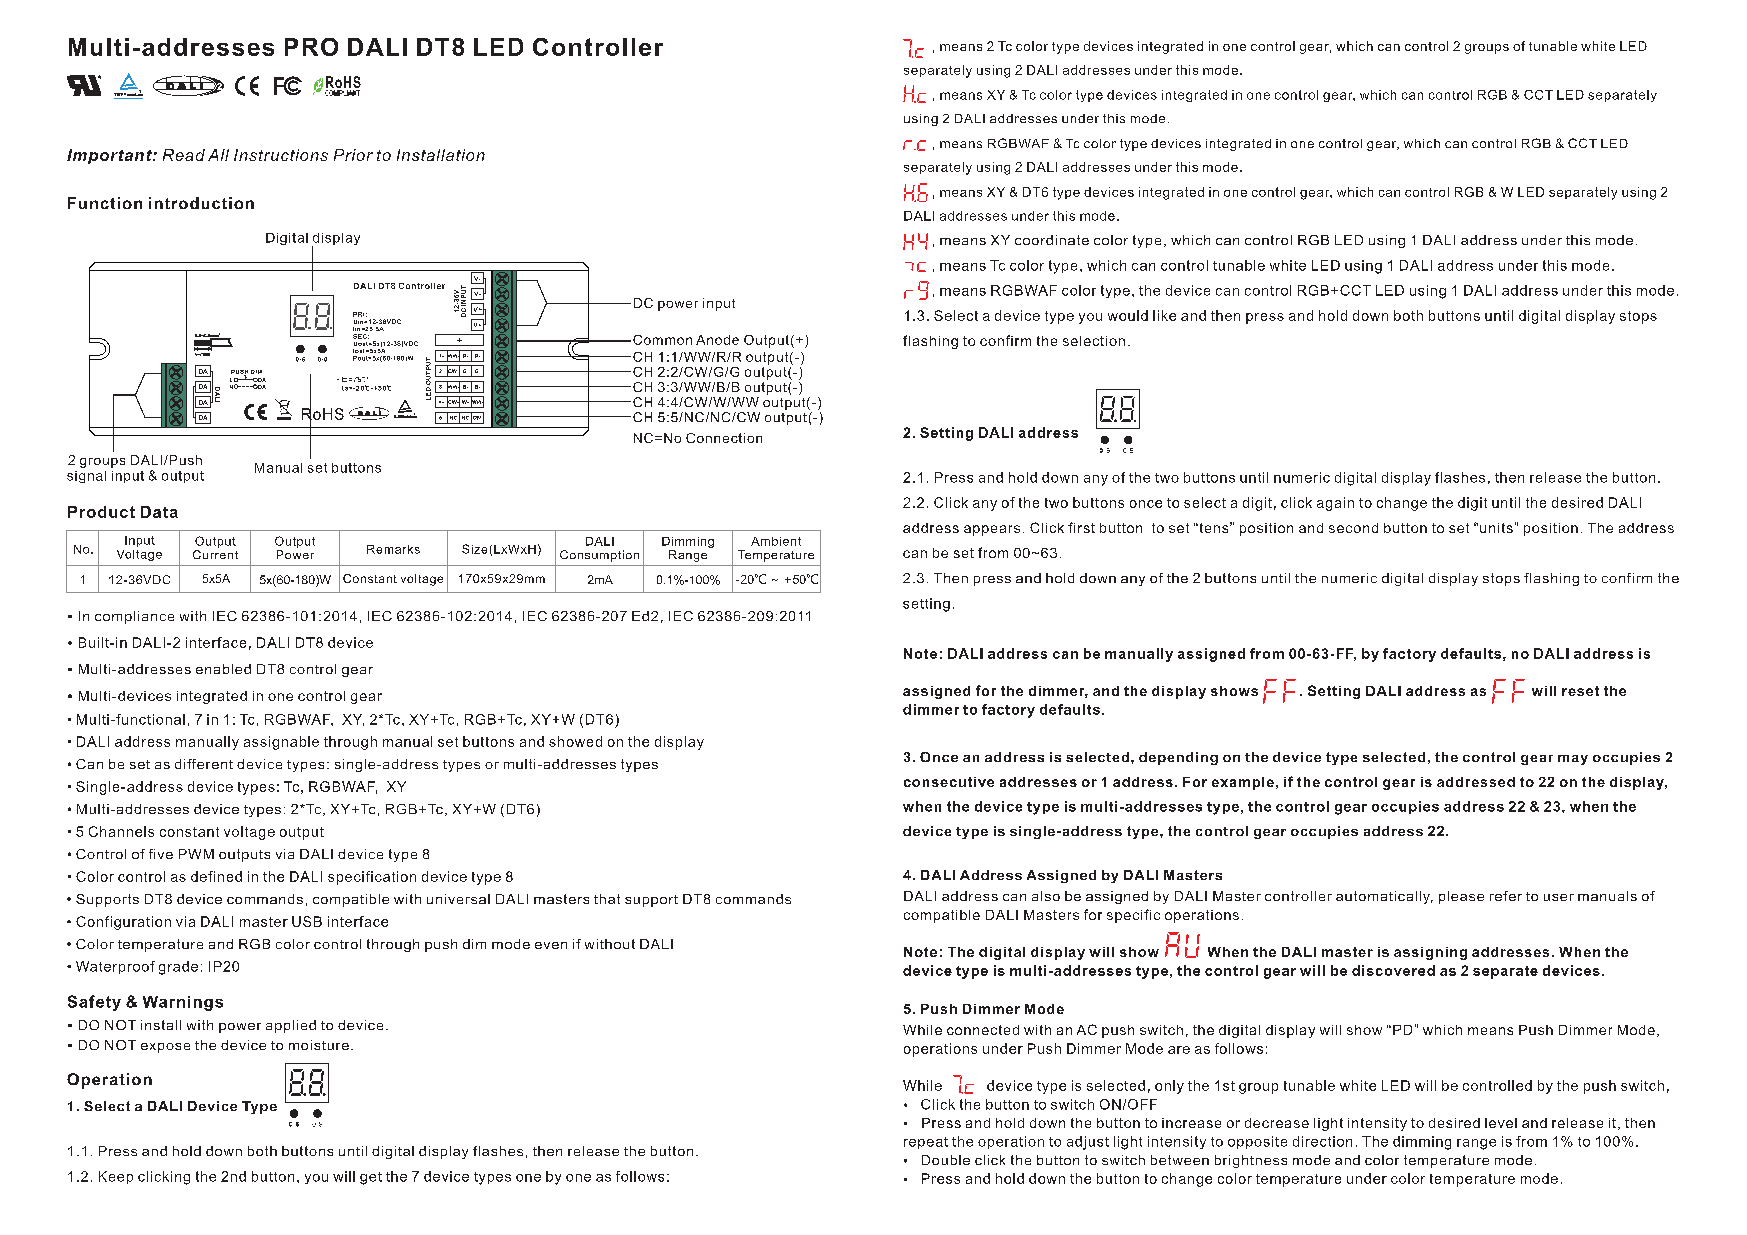  Describe the element at coordinates (223, 669) in the page. I see `enabled` at that location.
